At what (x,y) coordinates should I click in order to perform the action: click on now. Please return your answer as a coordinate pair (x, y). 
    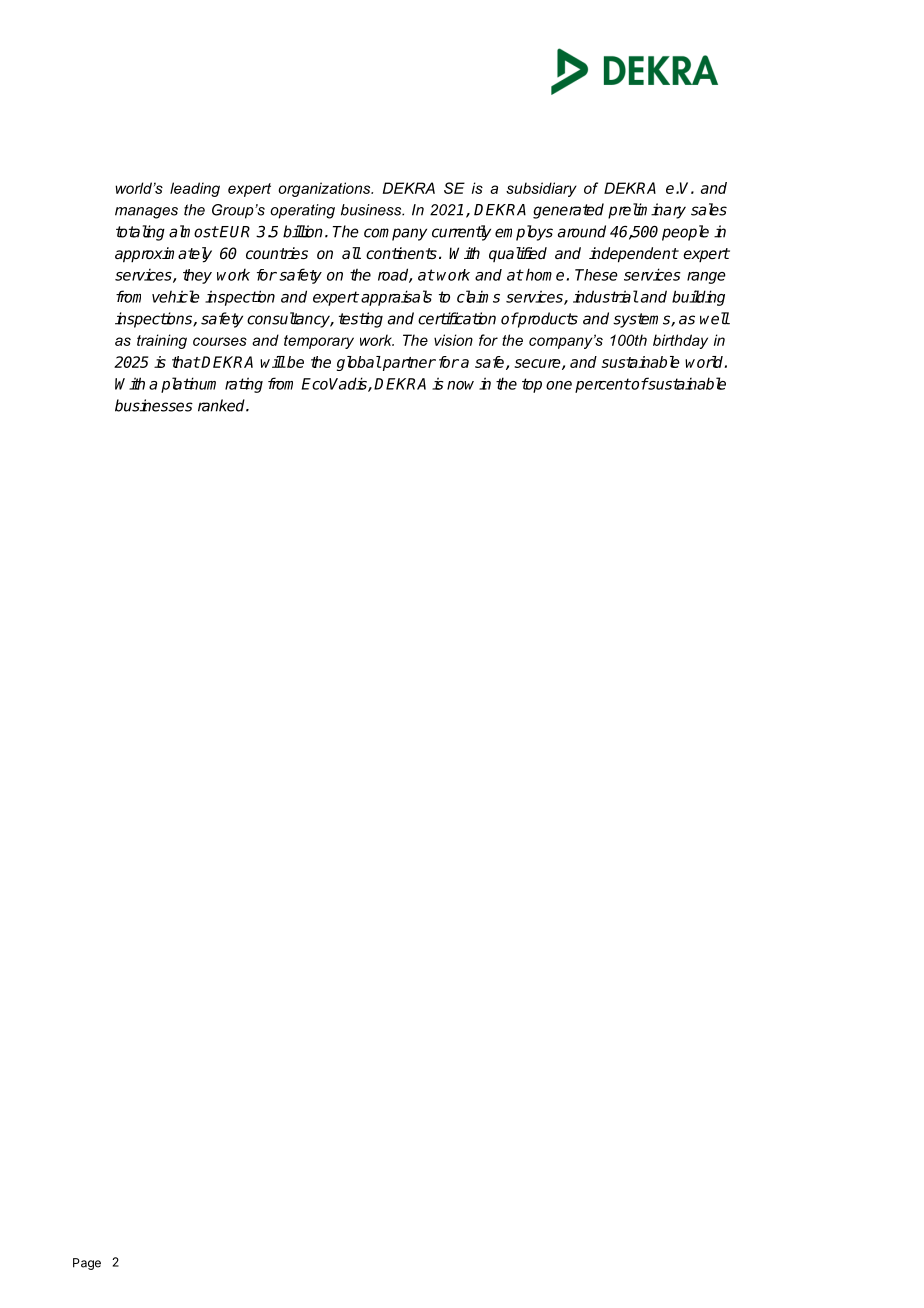
    Looking at the image, I should click on (460, 385).
